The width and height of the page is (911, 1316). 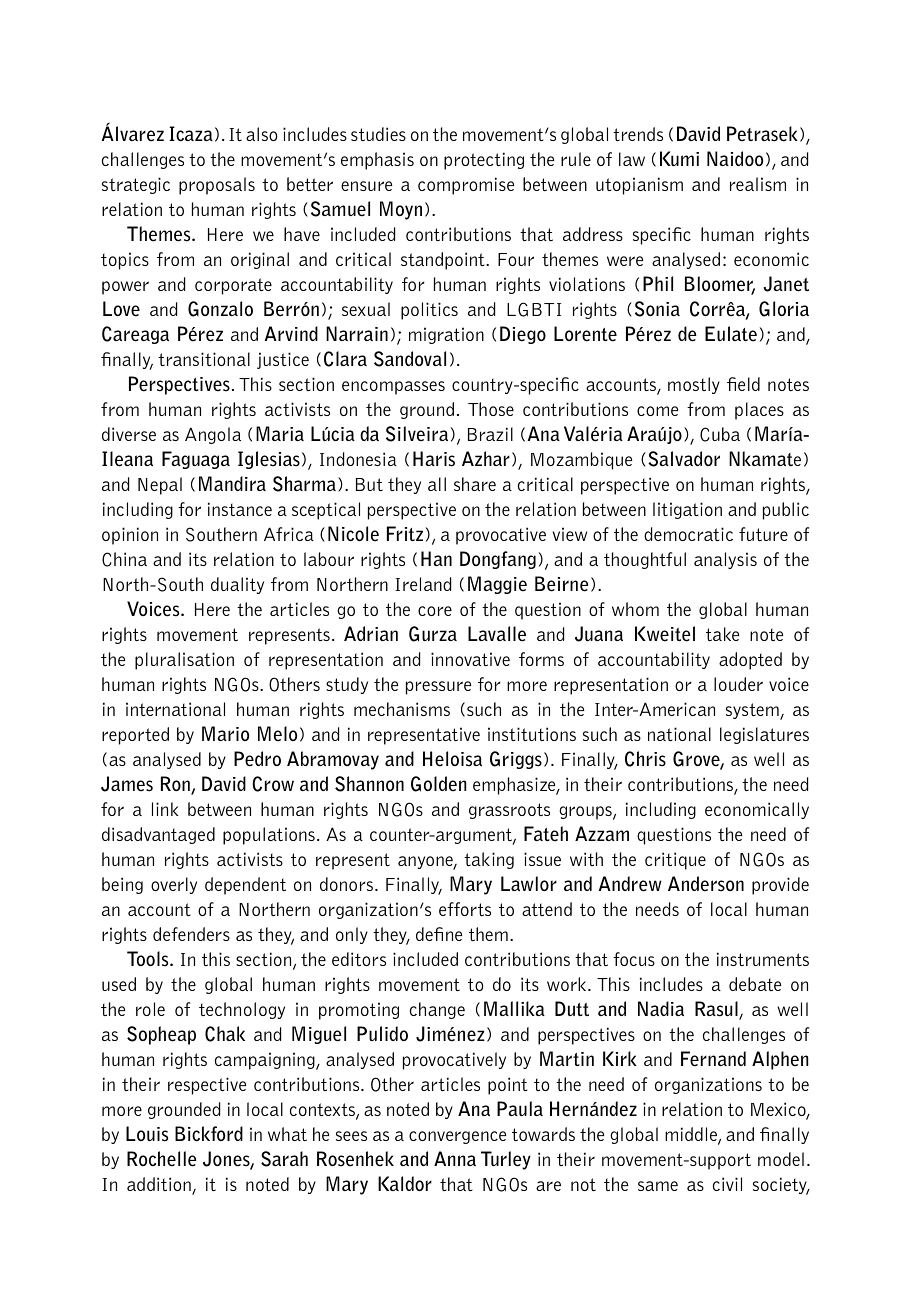 What do you see at coordinates (675, 861) in the page?
I see `critique` at bounding box center [675, 861].
